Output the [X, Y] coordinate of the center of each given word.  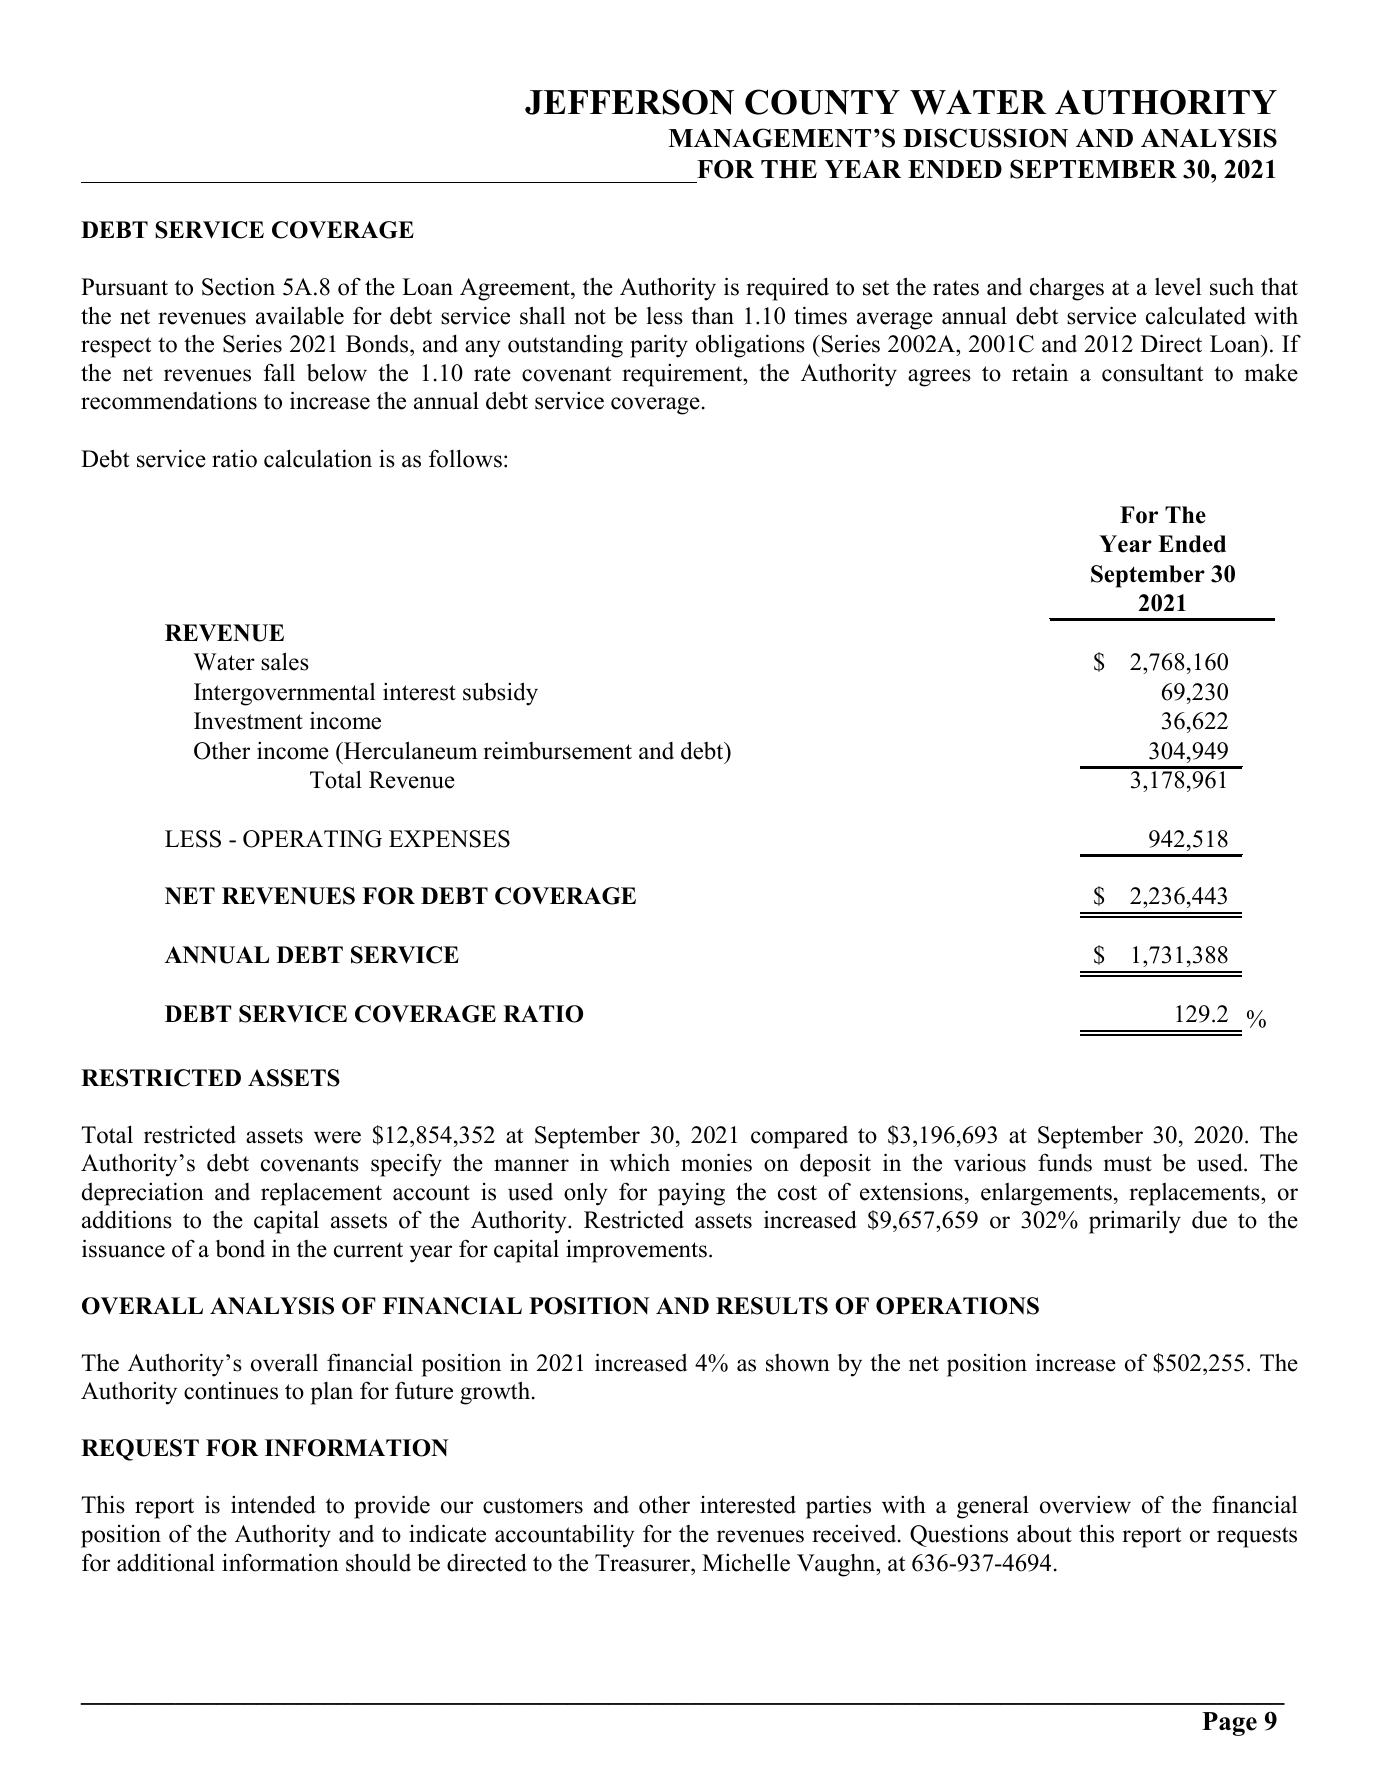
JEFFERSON [629, 102]
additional [166, 1562]
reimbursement [557, 750]
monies [716, 1162]
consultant [1152, 372]
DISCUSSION [985, 138]
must [1128, 1164]
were [337, 1137]
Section [238, 287]
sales [285, 661]
